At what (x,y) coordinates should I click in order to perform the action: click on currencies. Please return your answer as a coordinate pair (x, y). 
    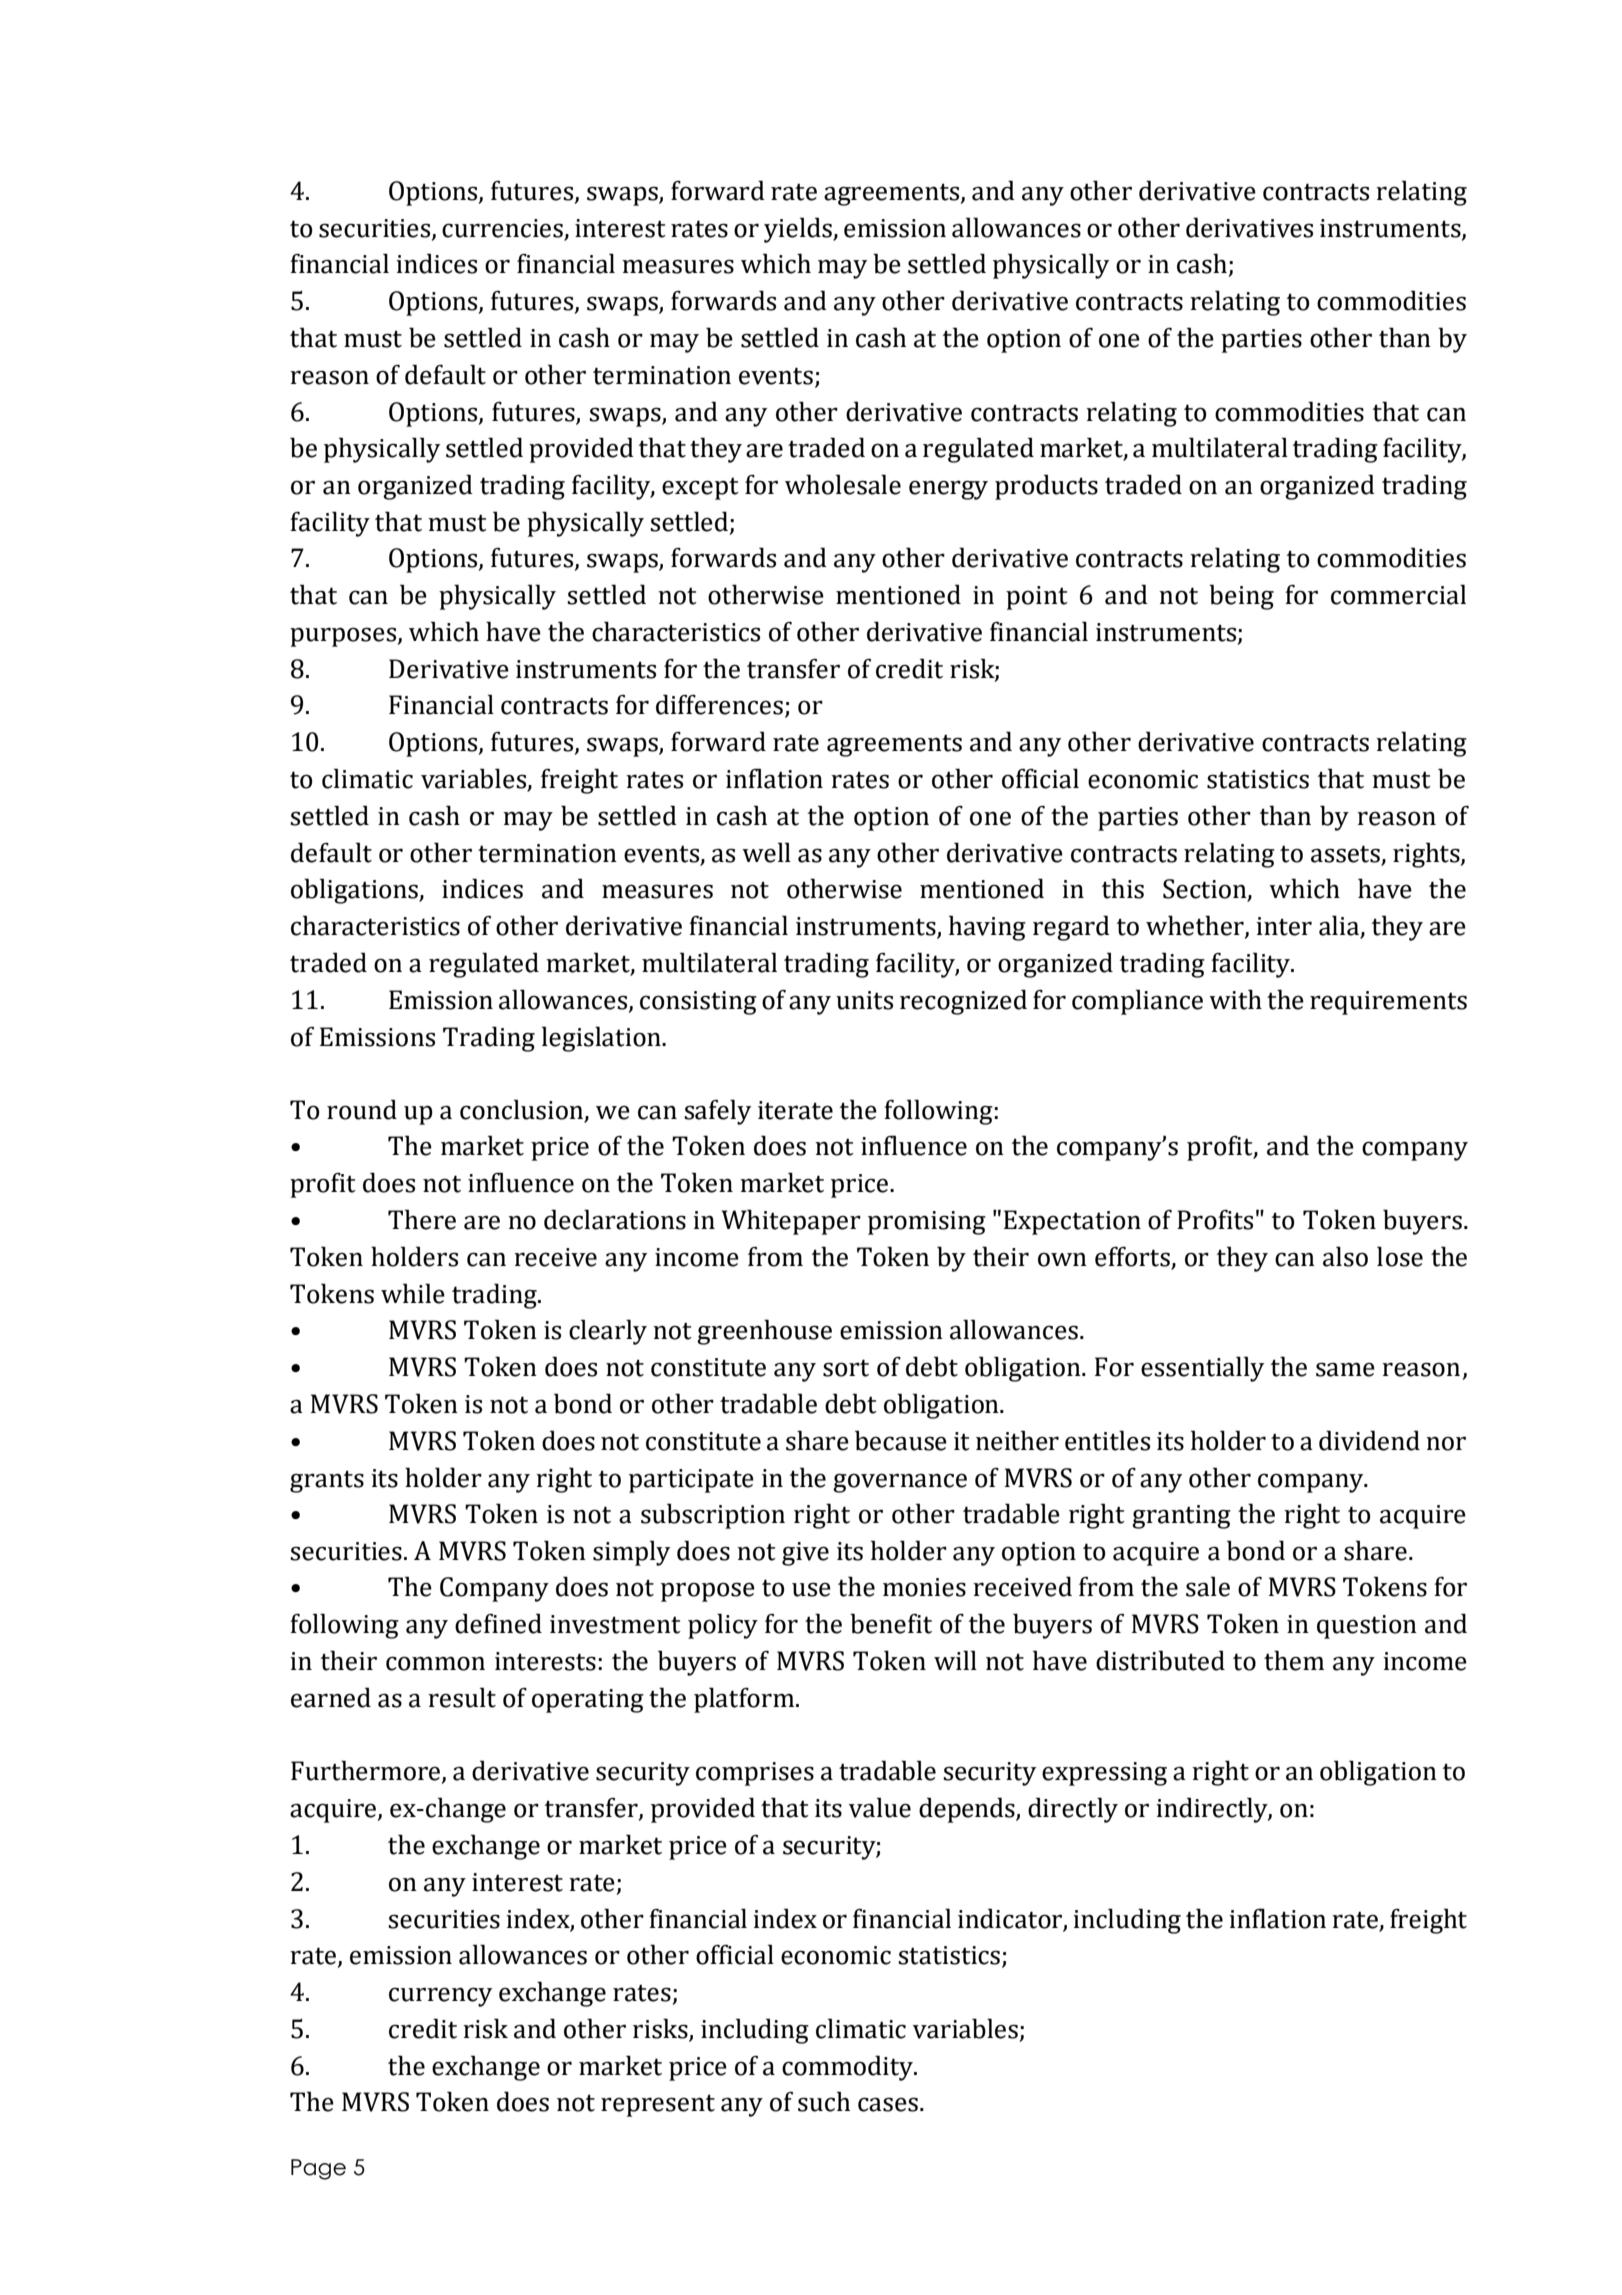
    Looking at the image, I should click on (502, 228).
